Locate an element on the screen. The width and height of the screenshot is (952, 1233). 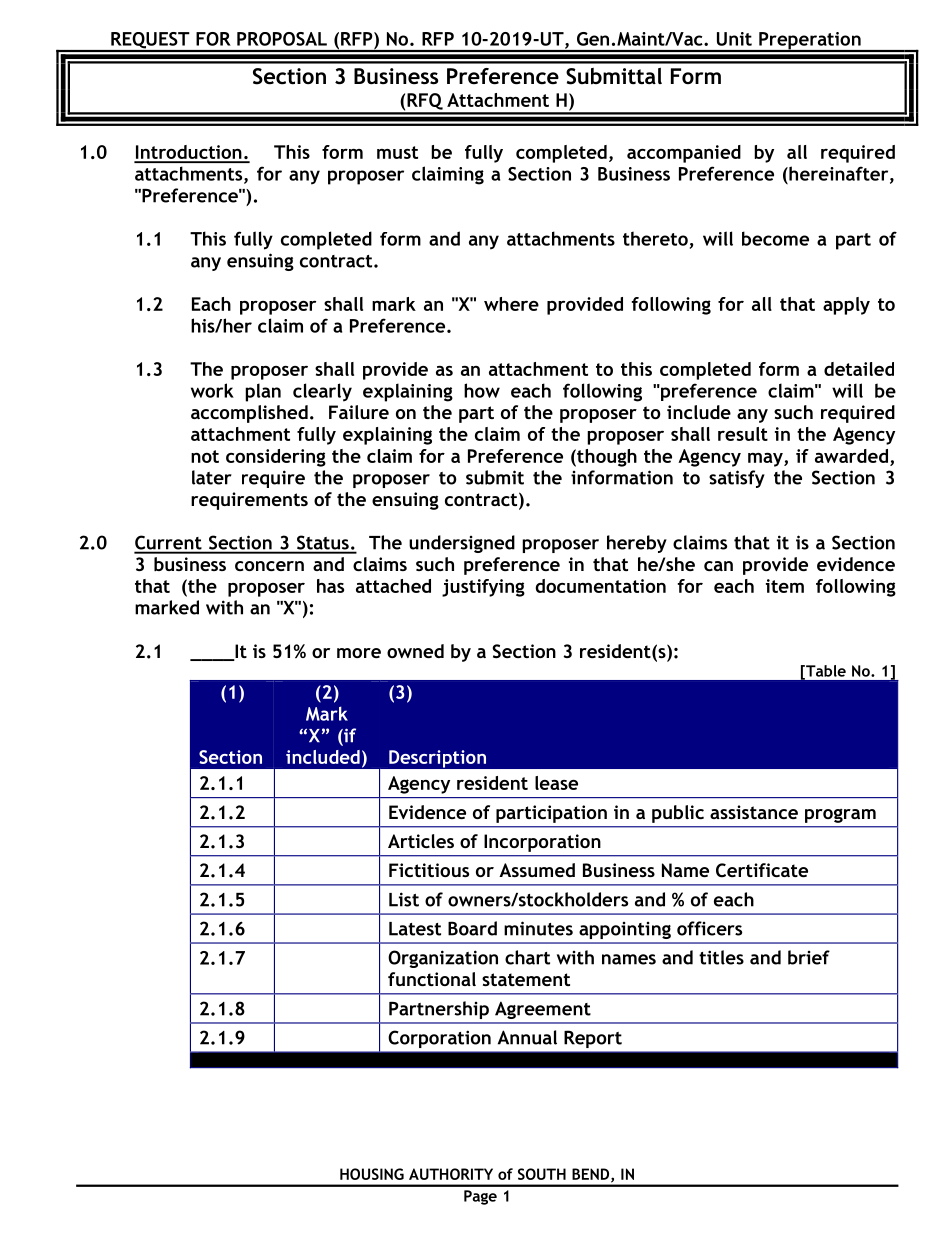
lease is located at coordinates (556, 783).
